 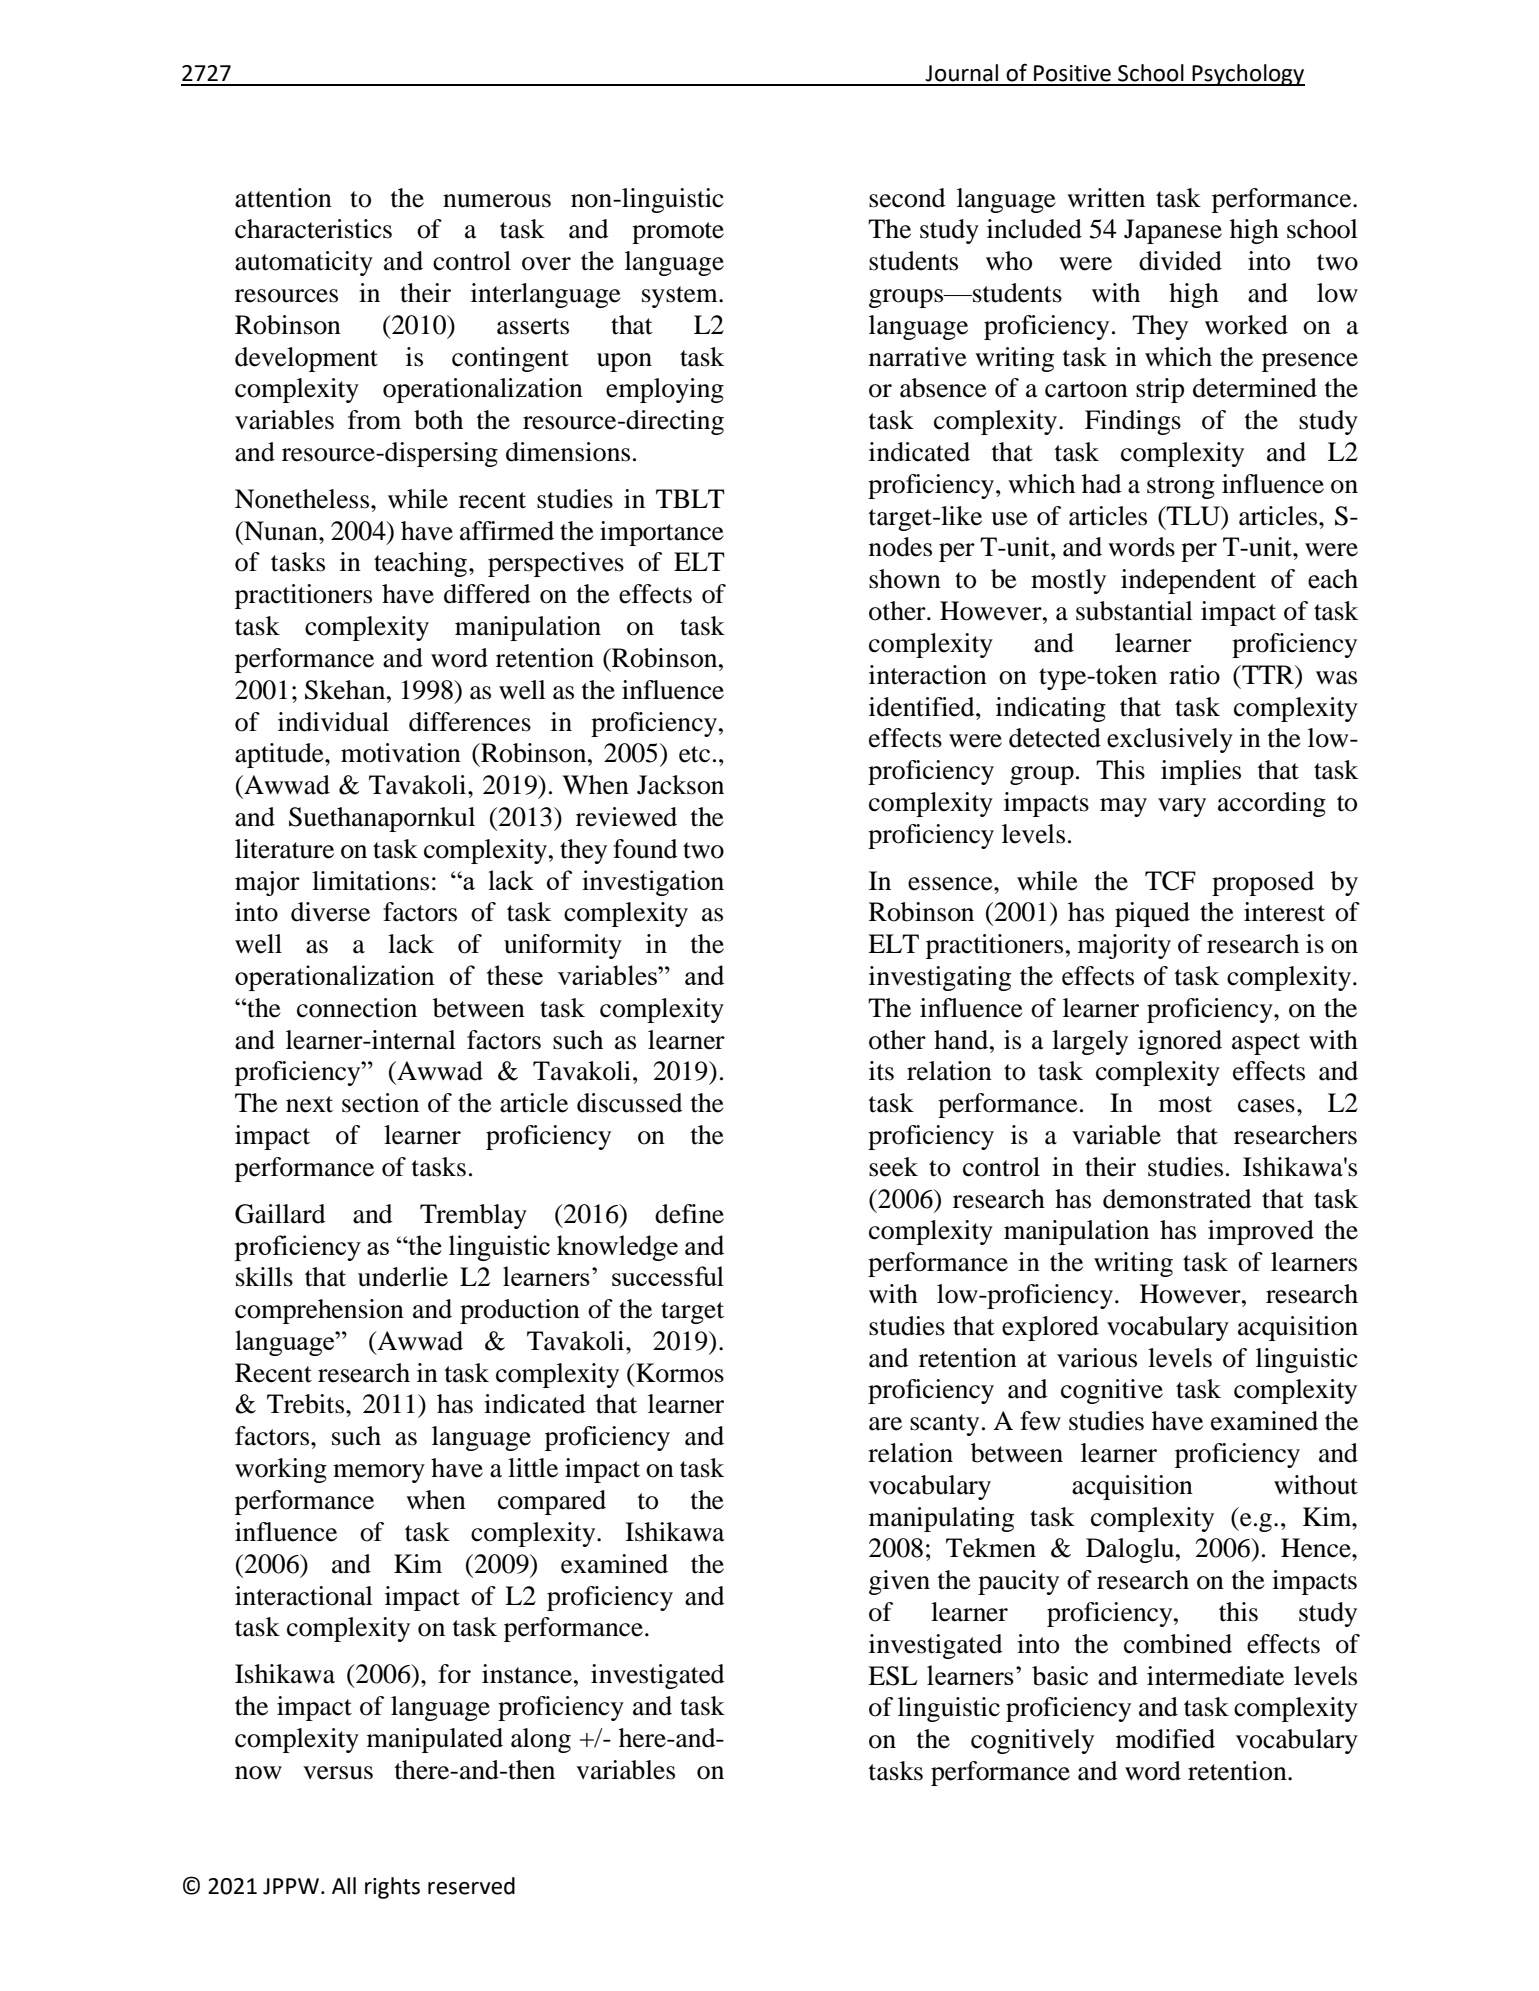 What do you see at coordinates (1170, 740) in the image?
I see `exclusively` at bounding box center [1170, 740].
